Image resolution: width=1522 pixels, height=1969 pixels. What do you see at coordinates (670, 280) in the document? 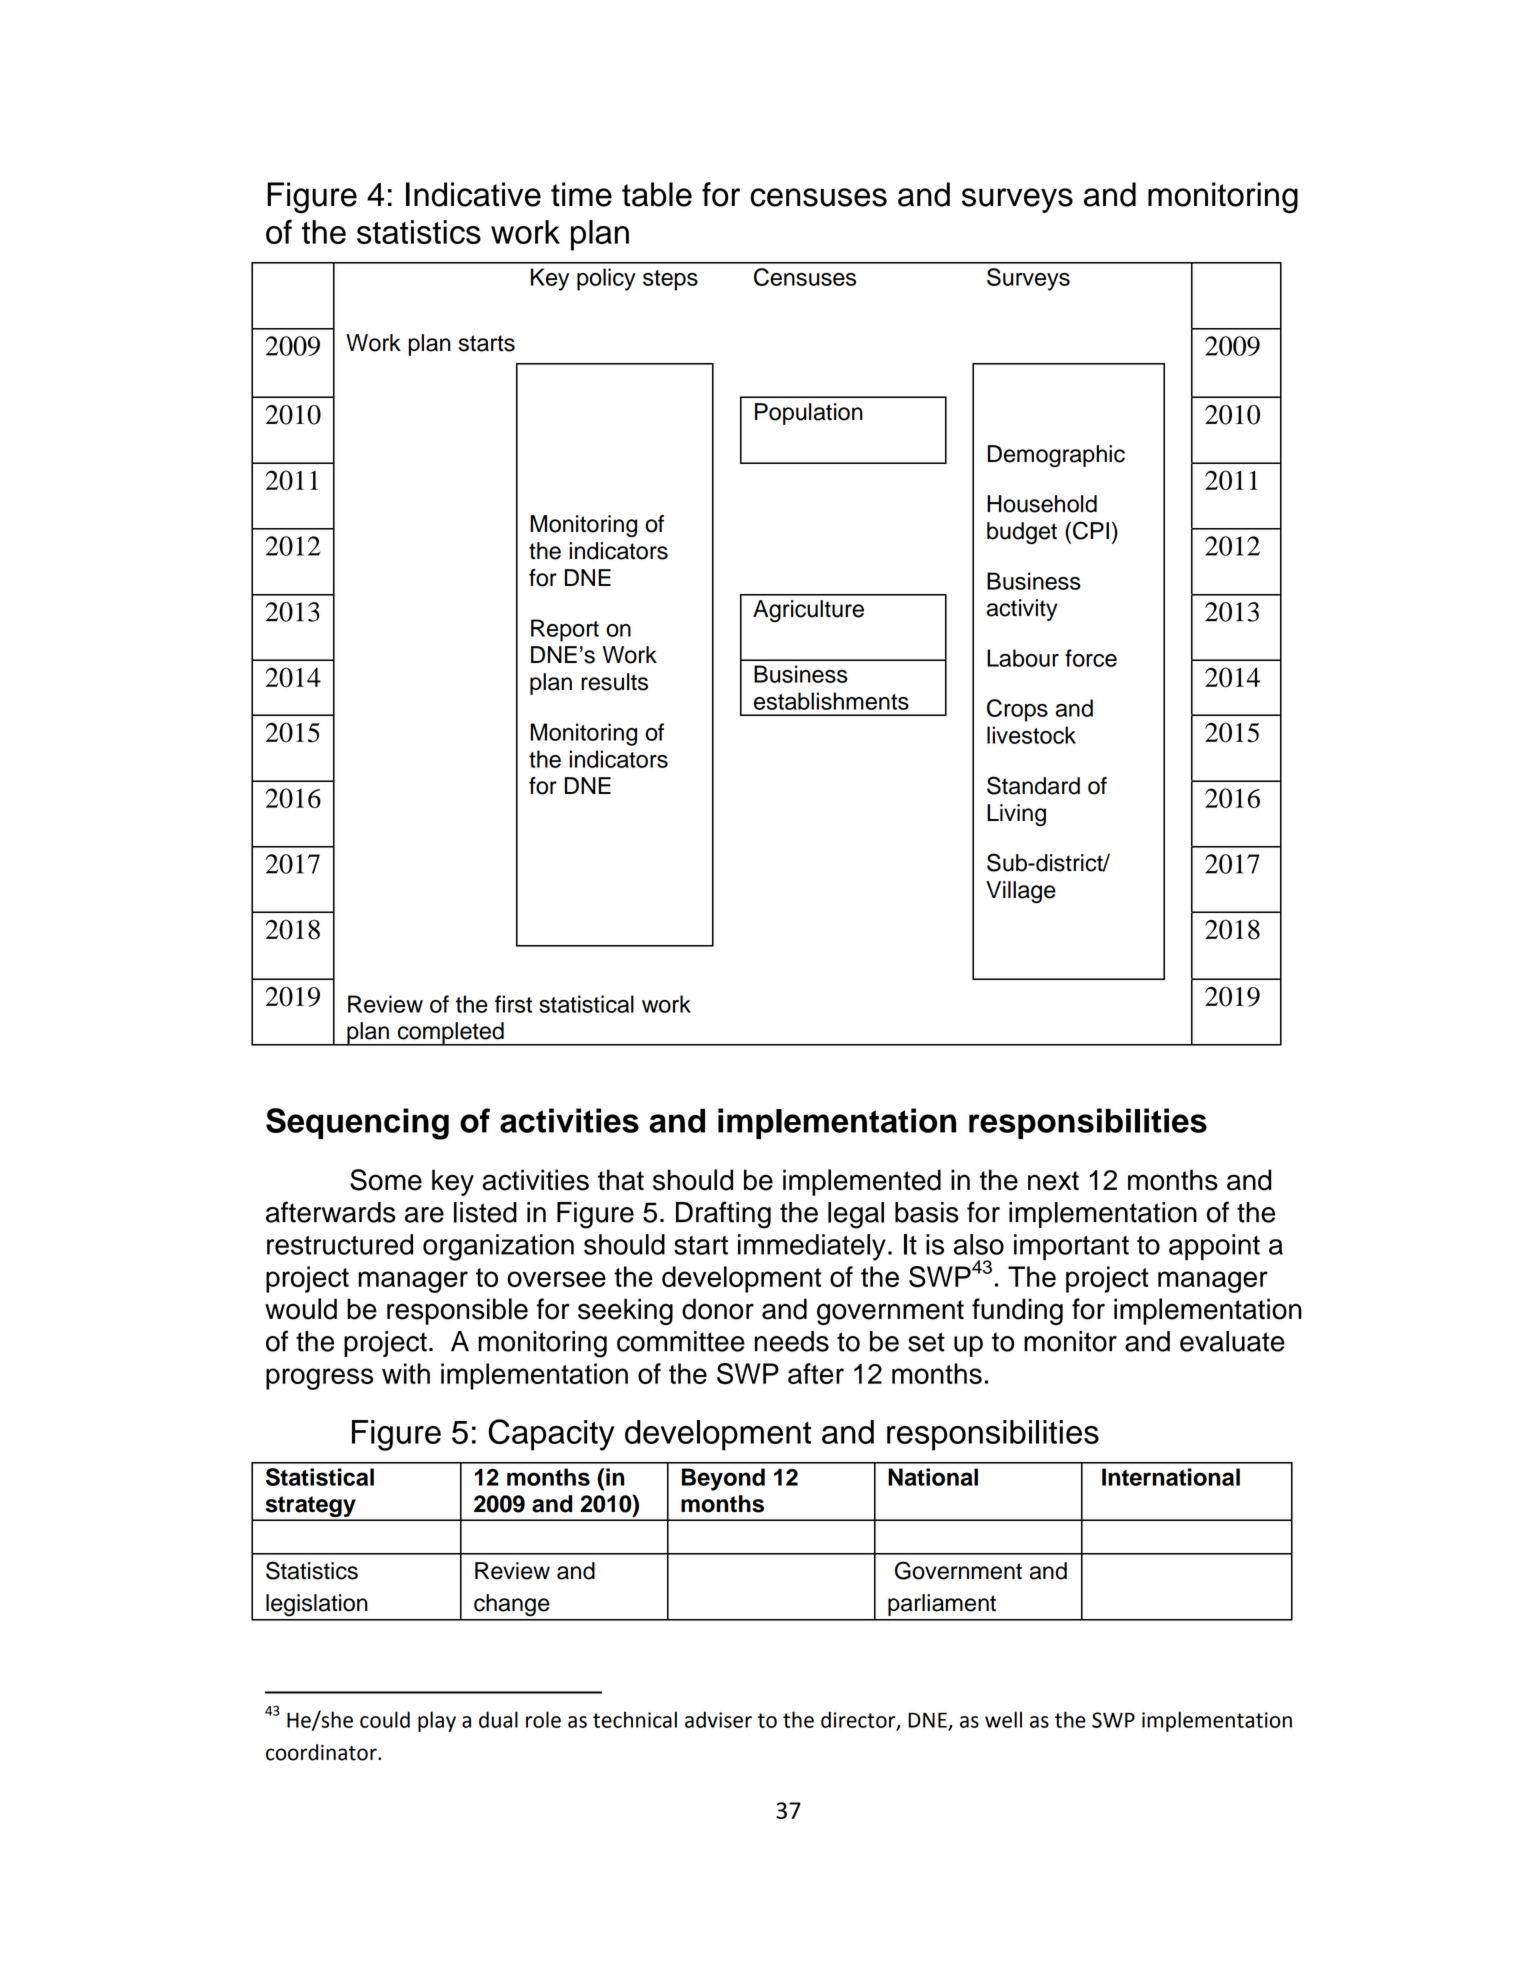
I see `steps` at bounding box center [670, 280].
